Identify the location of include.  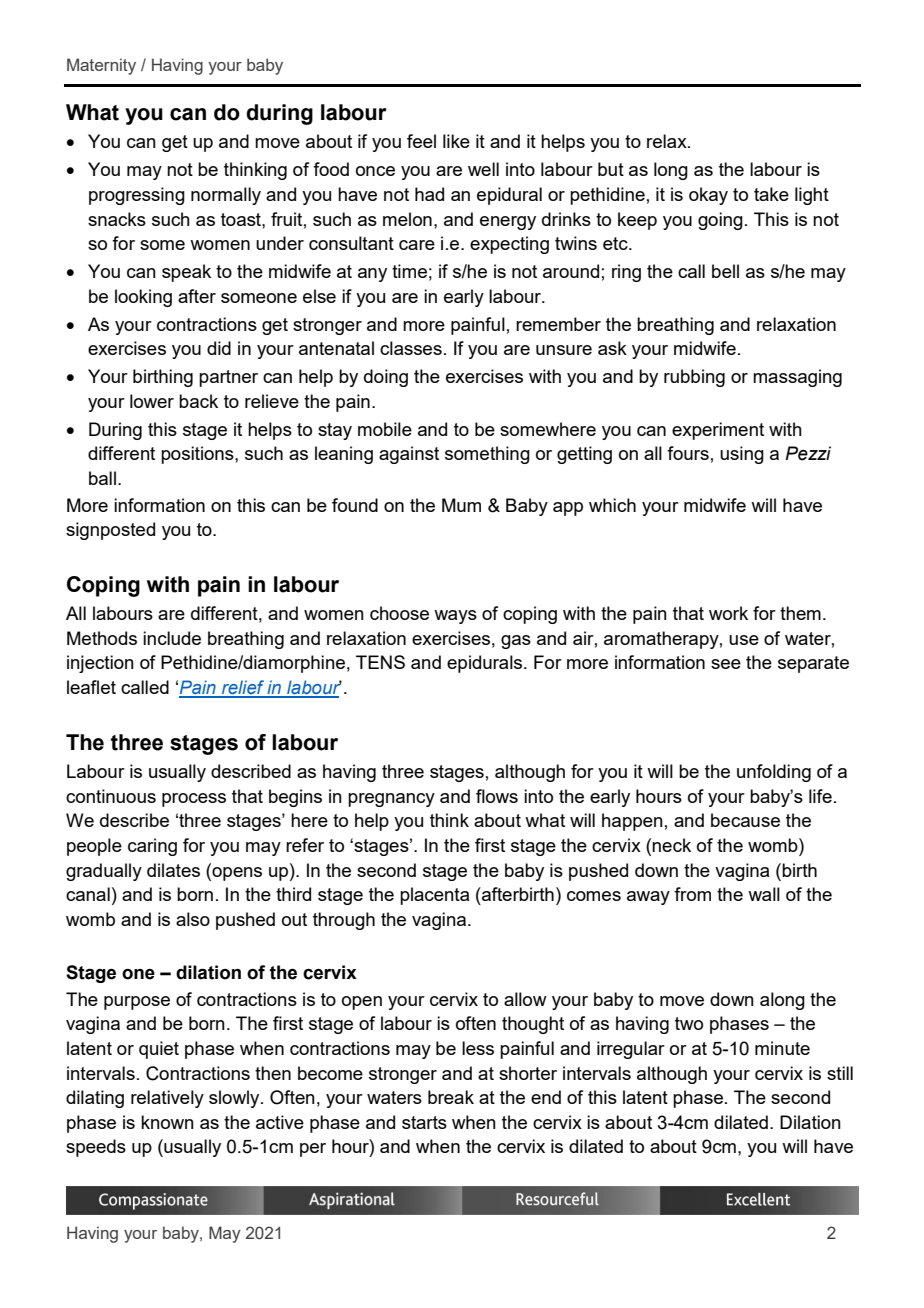
(172, 638).
